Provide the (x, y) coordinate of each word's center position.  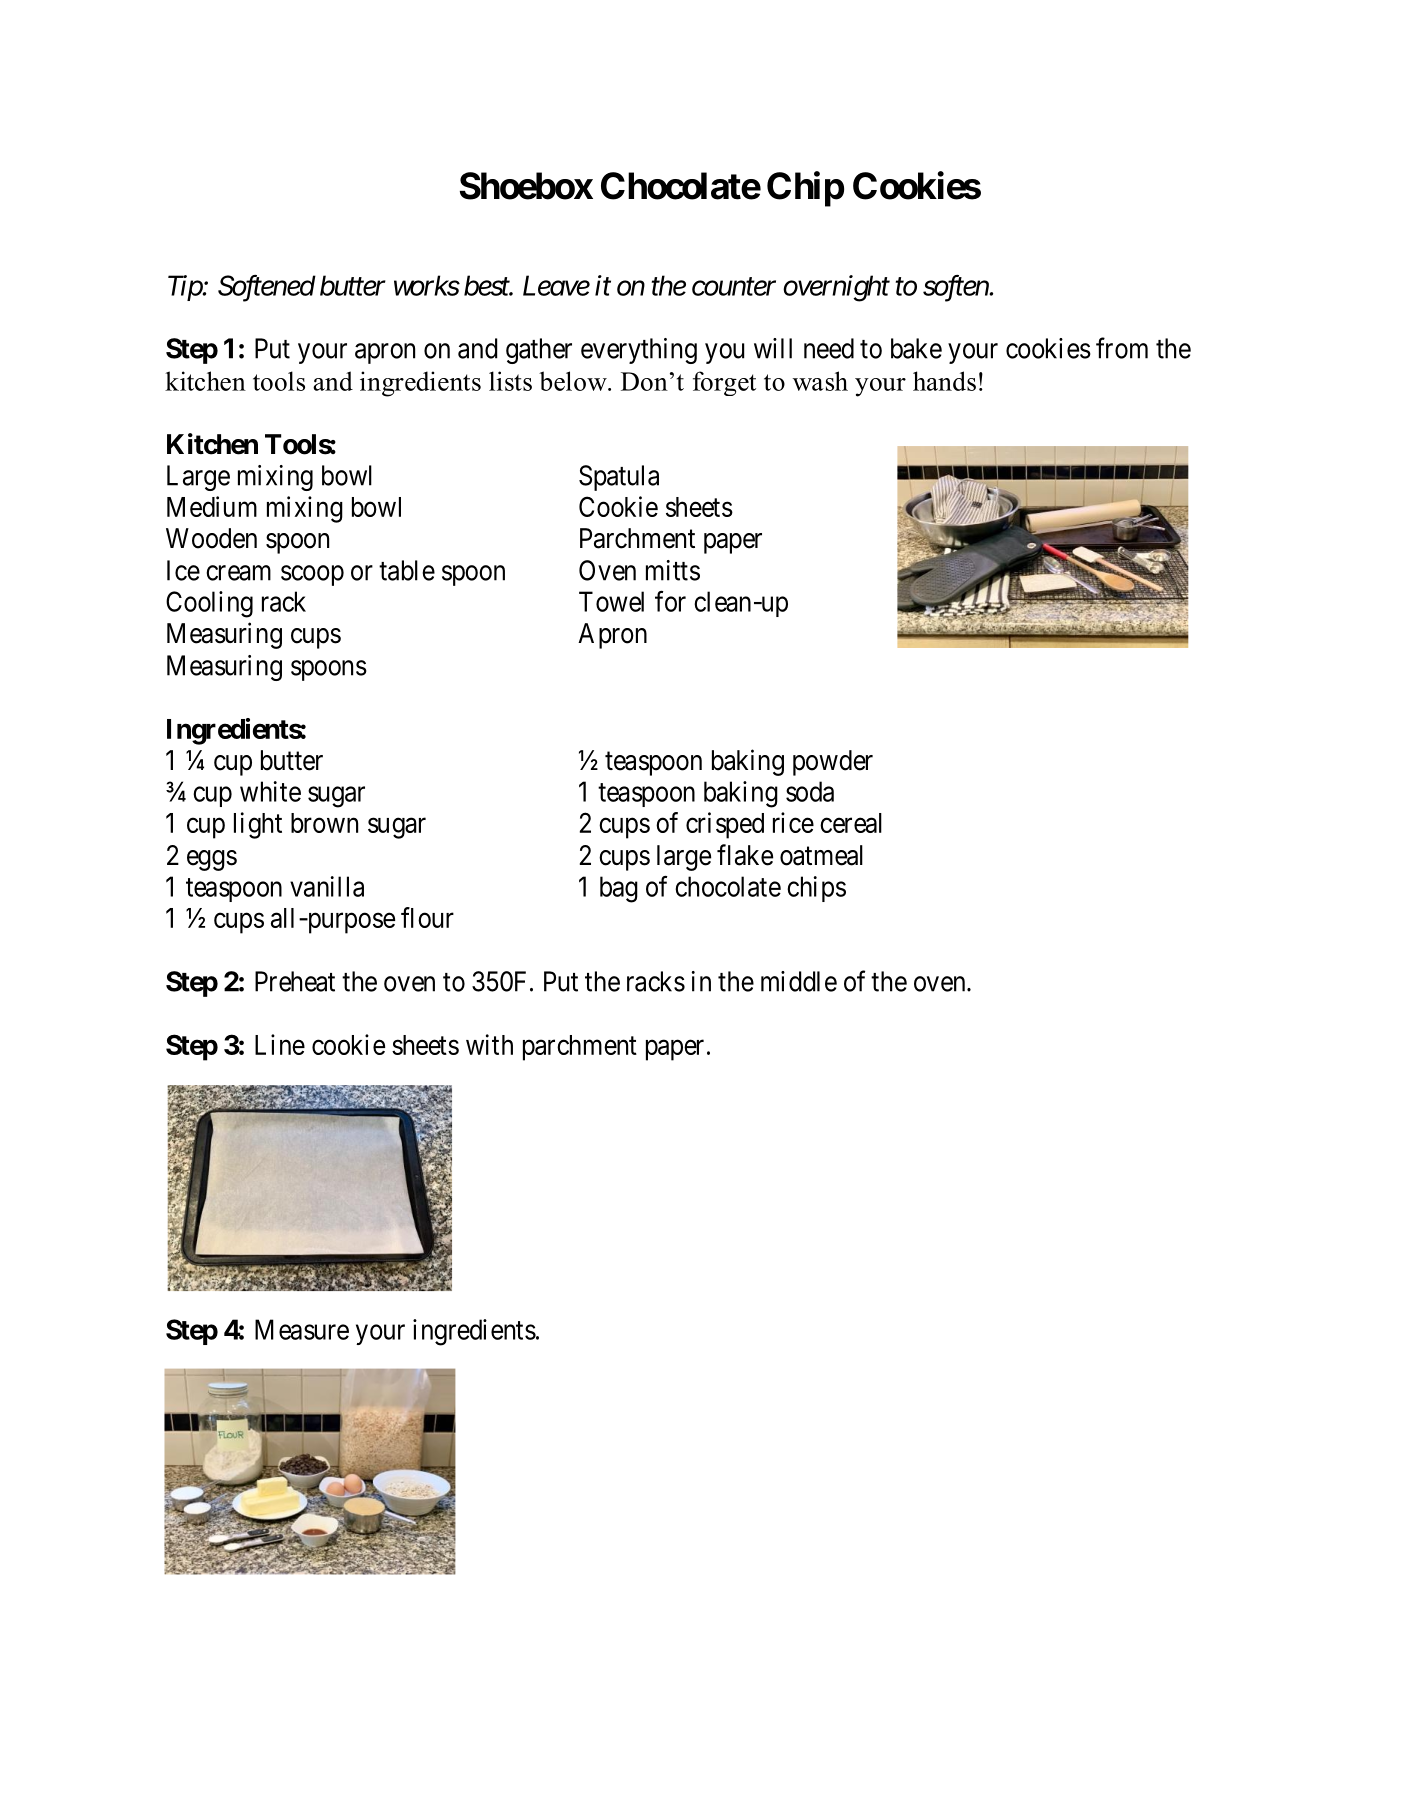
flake (745, 855)
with (489, 1044)
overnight (836, 288)
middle (799, 981)
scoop (312, 575)
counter (734, 287)
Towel (611, 601)
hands (944, 381)
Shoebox (526, 186)
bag (619, 889)
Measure (302, 1329)
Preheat (295, 981)
